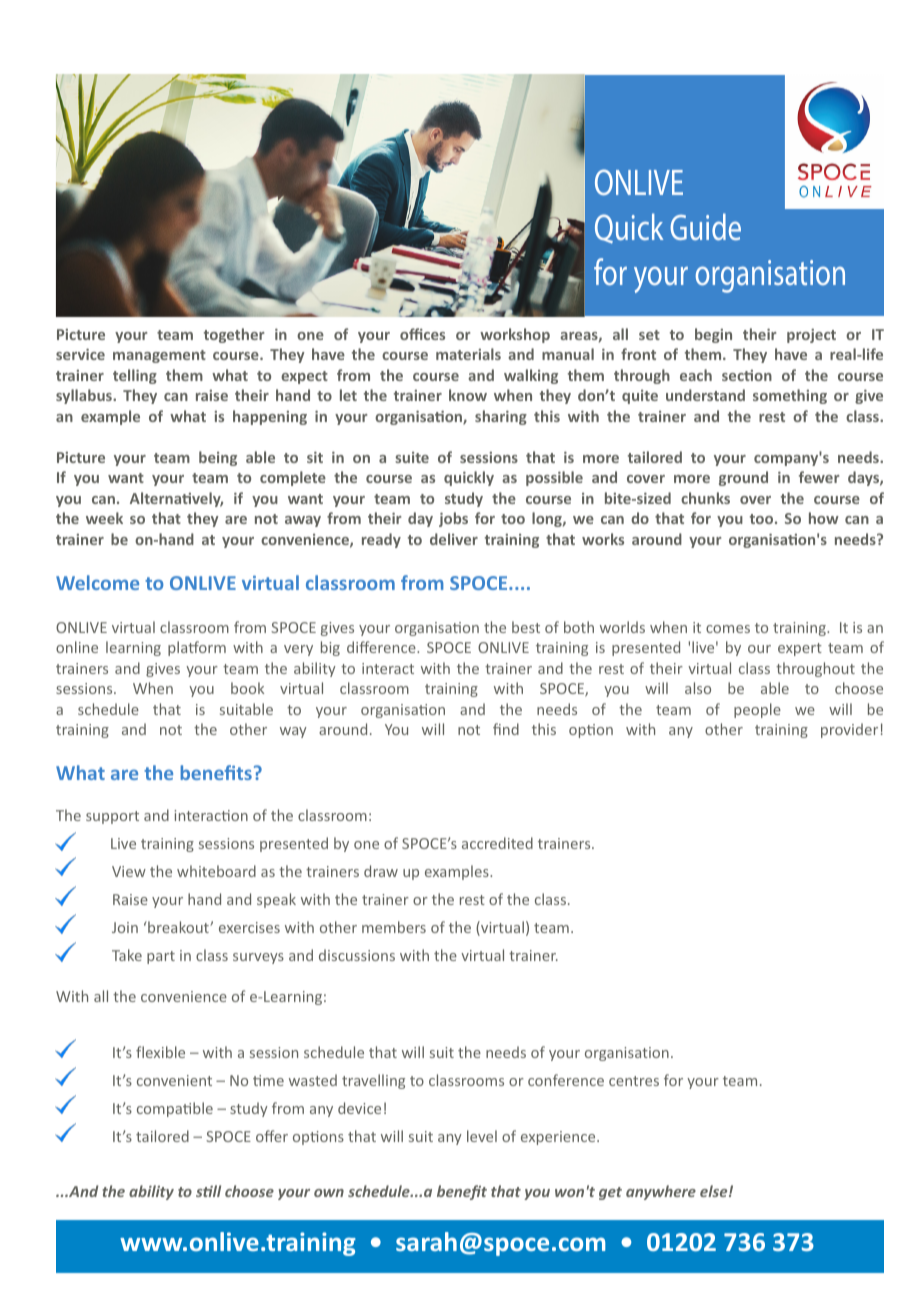  Describe the element at coordinates (715, 1191) in the page. I see `else` at that location.
